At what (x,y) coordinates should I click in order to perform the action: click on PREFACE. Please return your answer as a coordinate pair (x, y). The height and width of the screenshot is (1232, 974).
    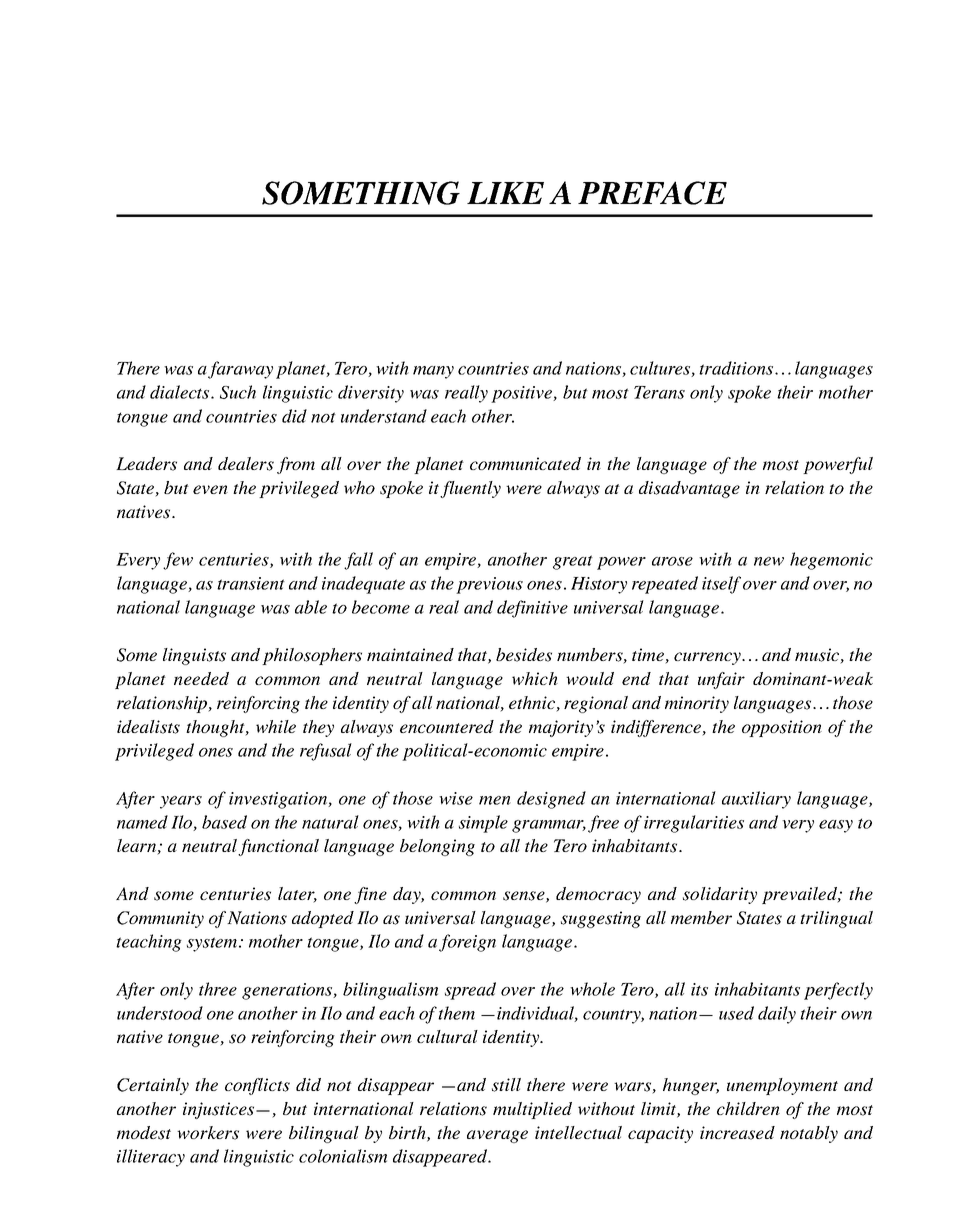
    Looking at the image, I should click on (652, 193).
